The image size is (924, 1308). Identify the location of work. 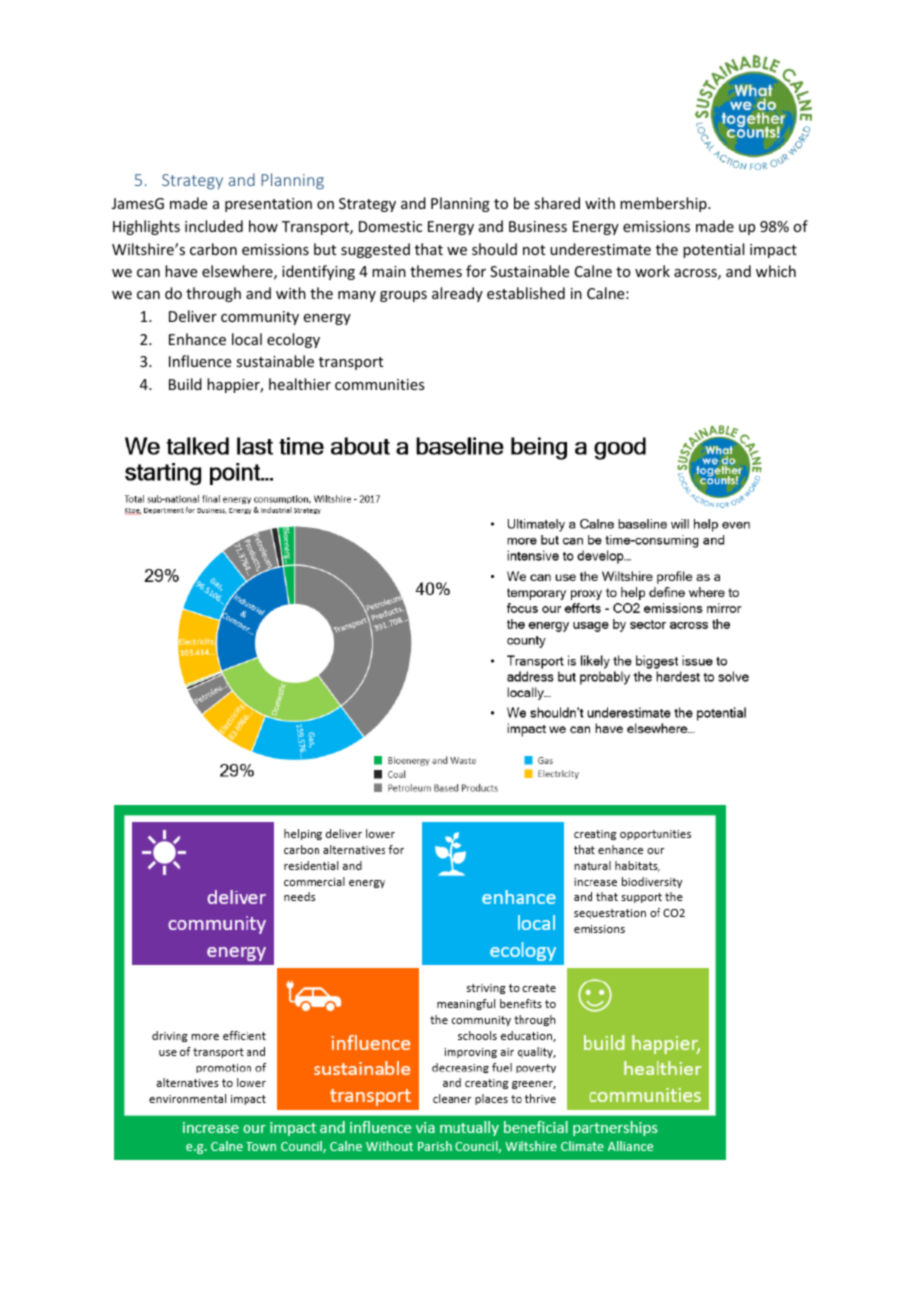
(652, 271).
